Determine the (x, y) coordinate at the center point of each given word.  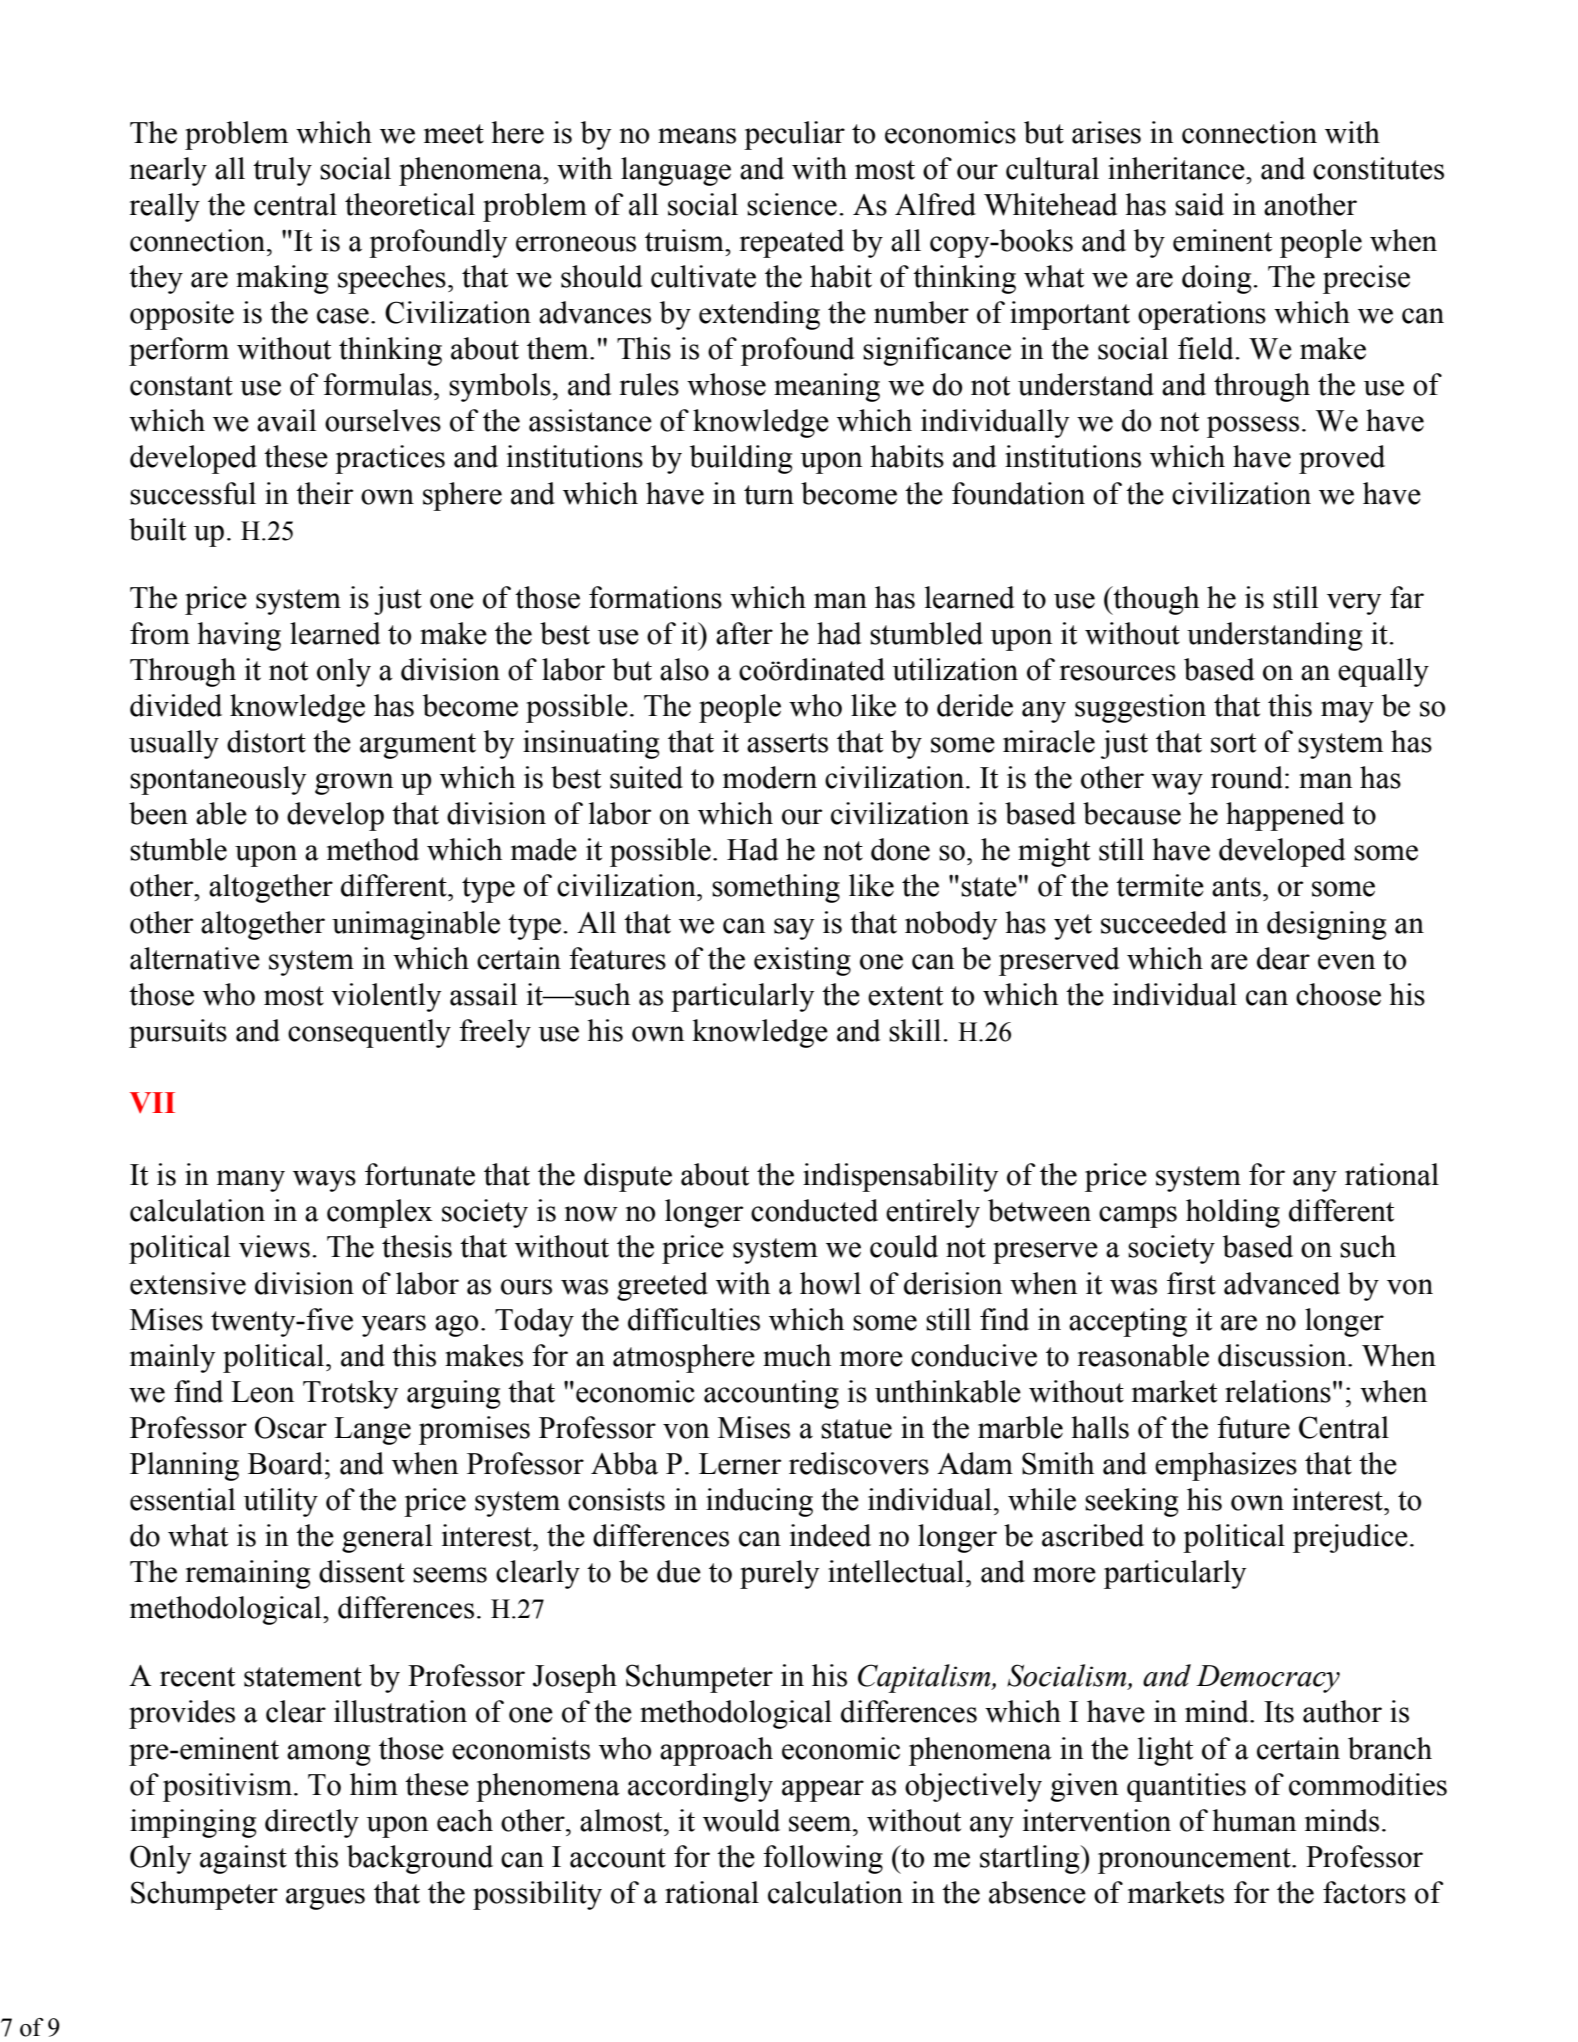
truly (282, 171)
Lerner (740, 1464)
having (239, 636)
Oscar (291, 1427)
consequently (369, 1033)
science (792, 204)
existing (802, 961)
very (1354, 604)
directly (312, 1823)
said (1199, 204)
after (744, 633)
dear (1283, 958)
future (1253, 1427)
